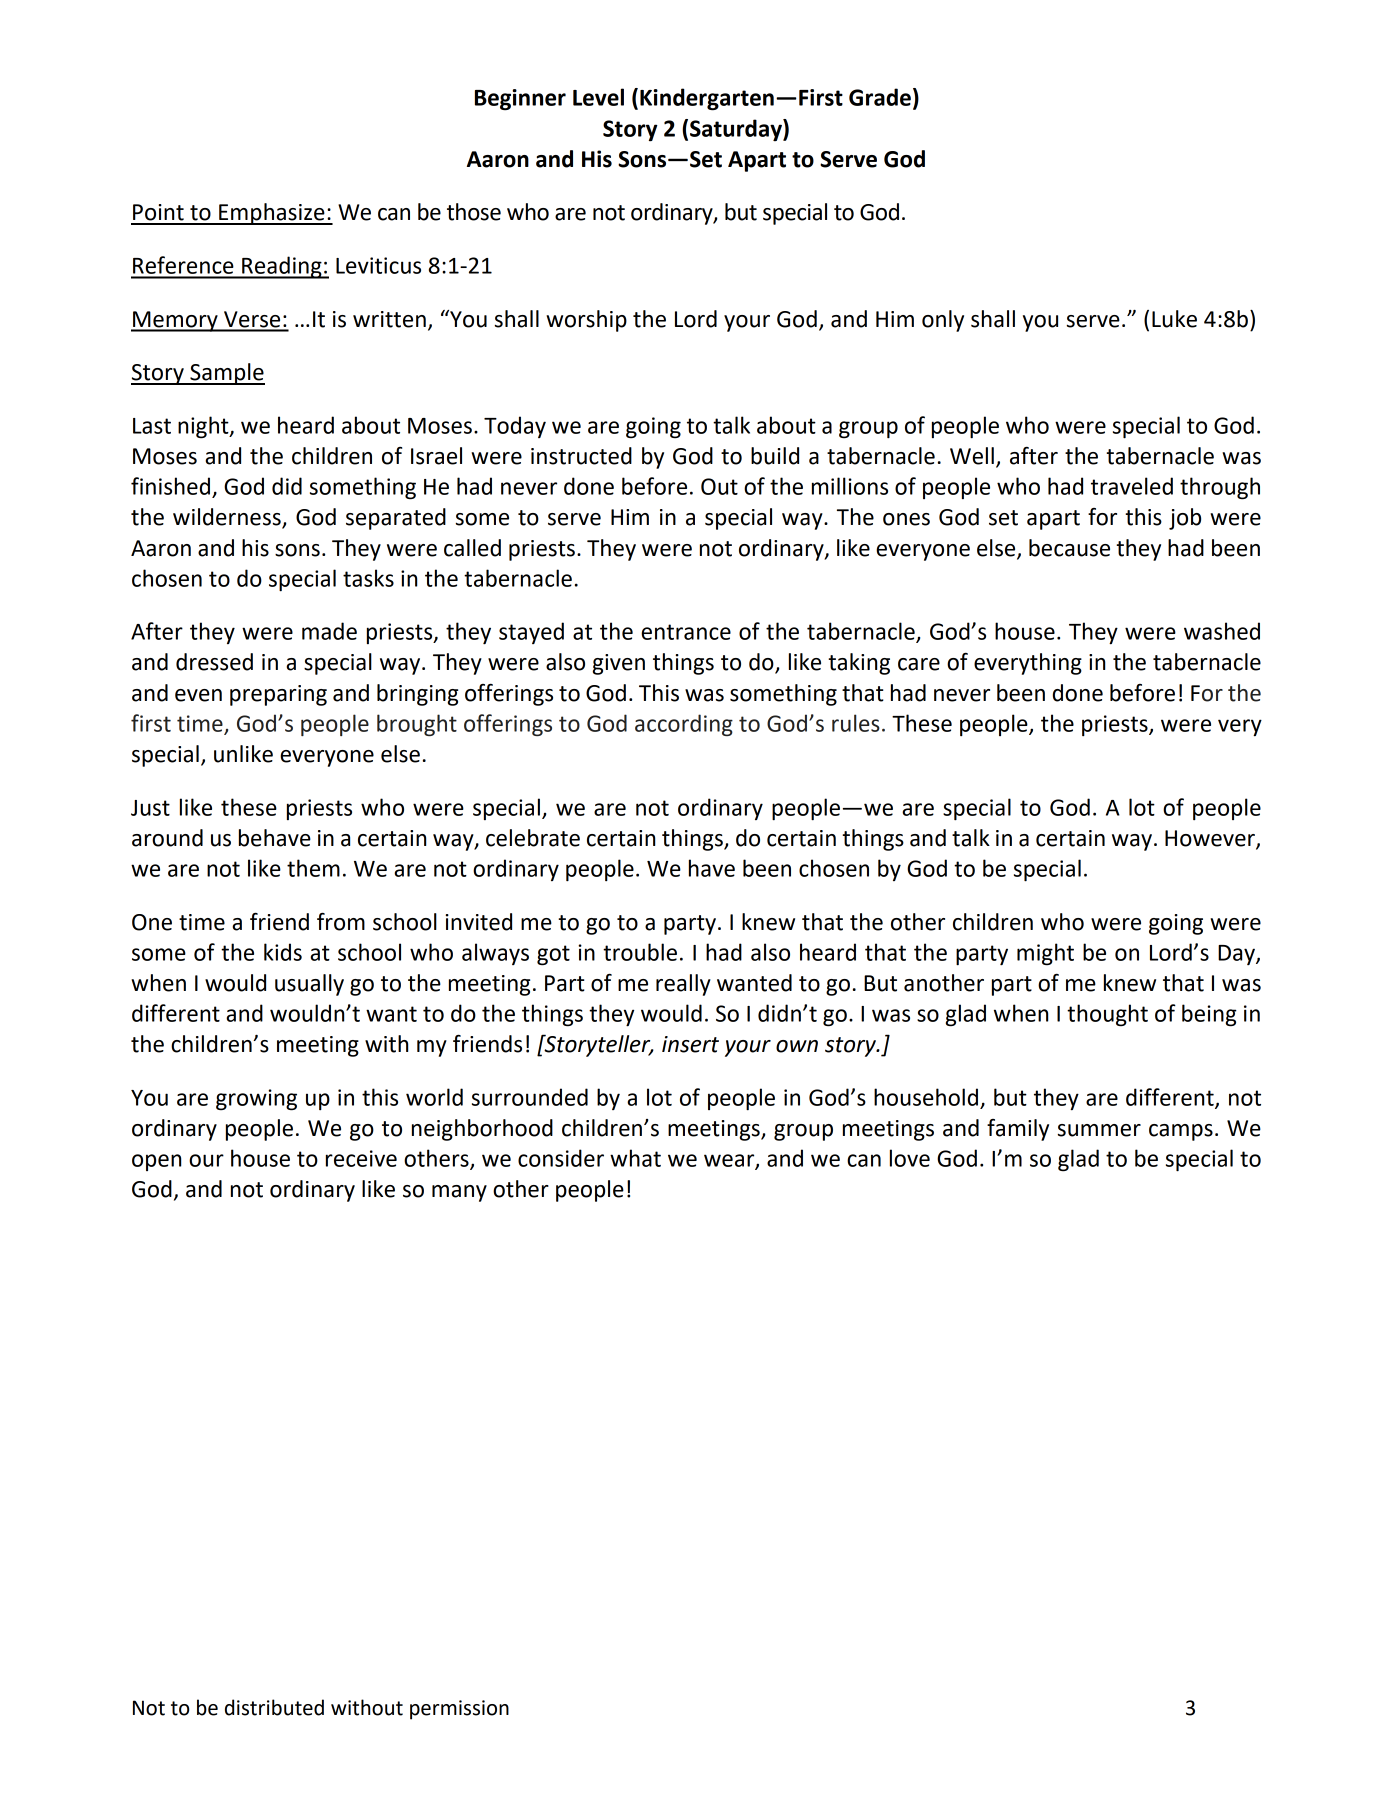  Describe the element at coordinates (880, 97) in the screenshot. I see `Grade` at that location.
